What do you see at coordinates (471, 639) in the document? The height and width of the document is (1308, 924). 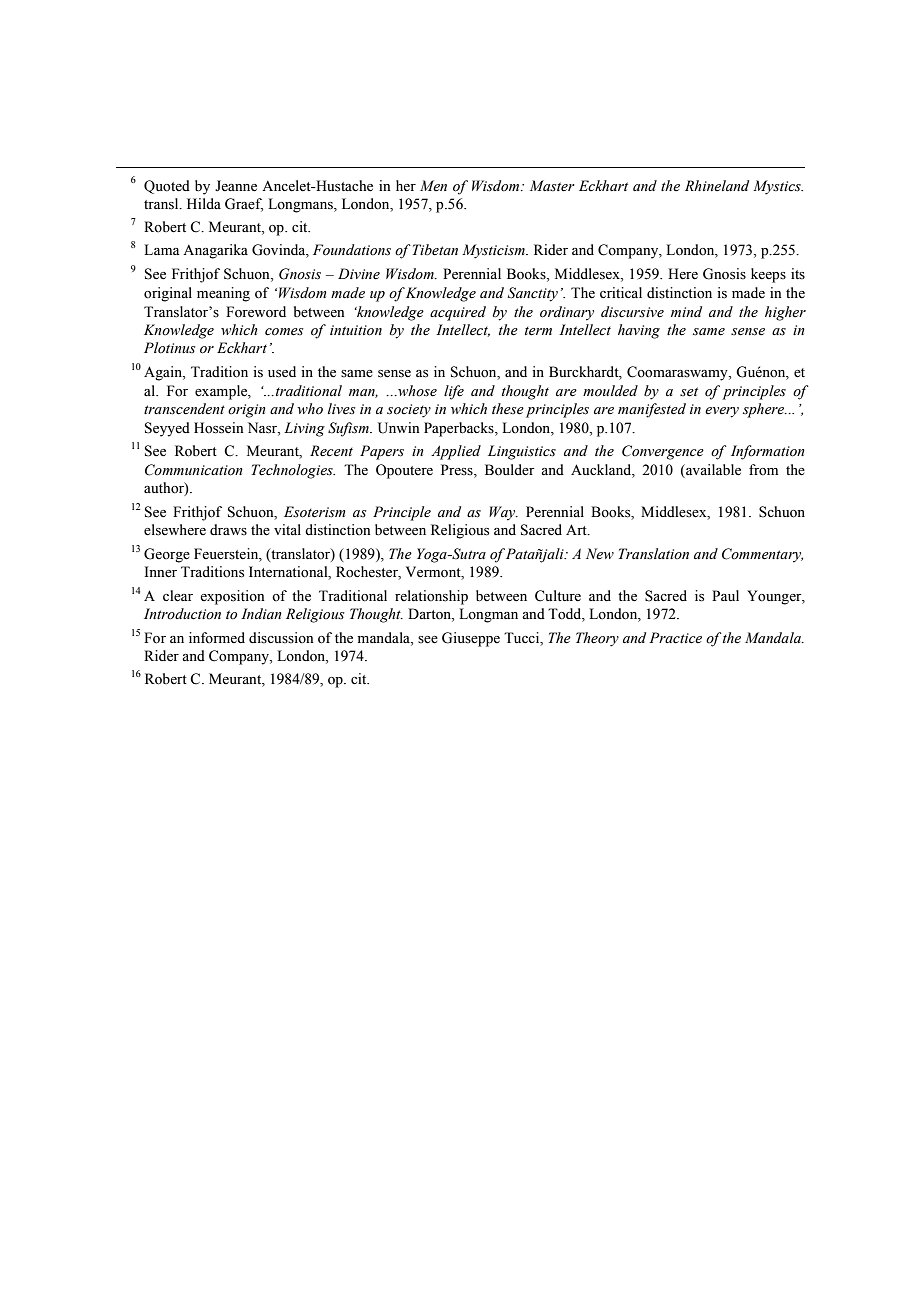 I see `Giuseppe` at bounding box center [471, 639].
